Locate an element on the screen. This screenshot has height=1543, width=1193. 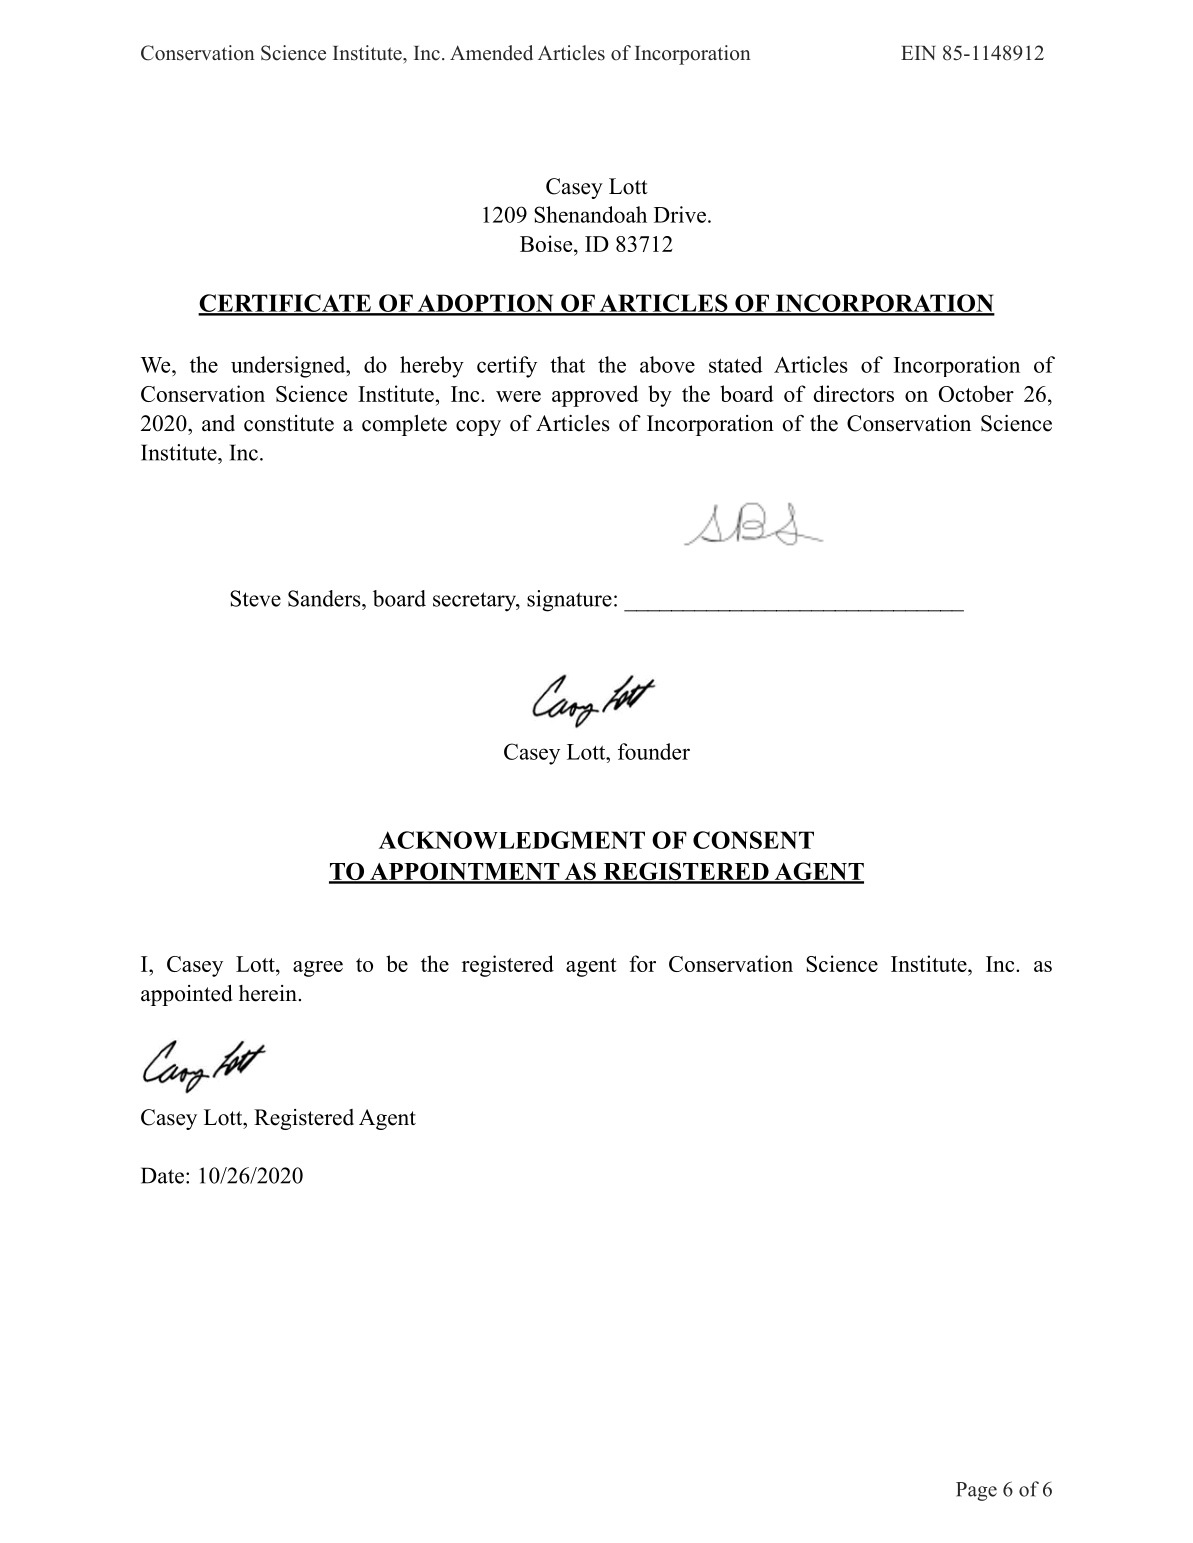
founder is located at coordinates (654, 751).
